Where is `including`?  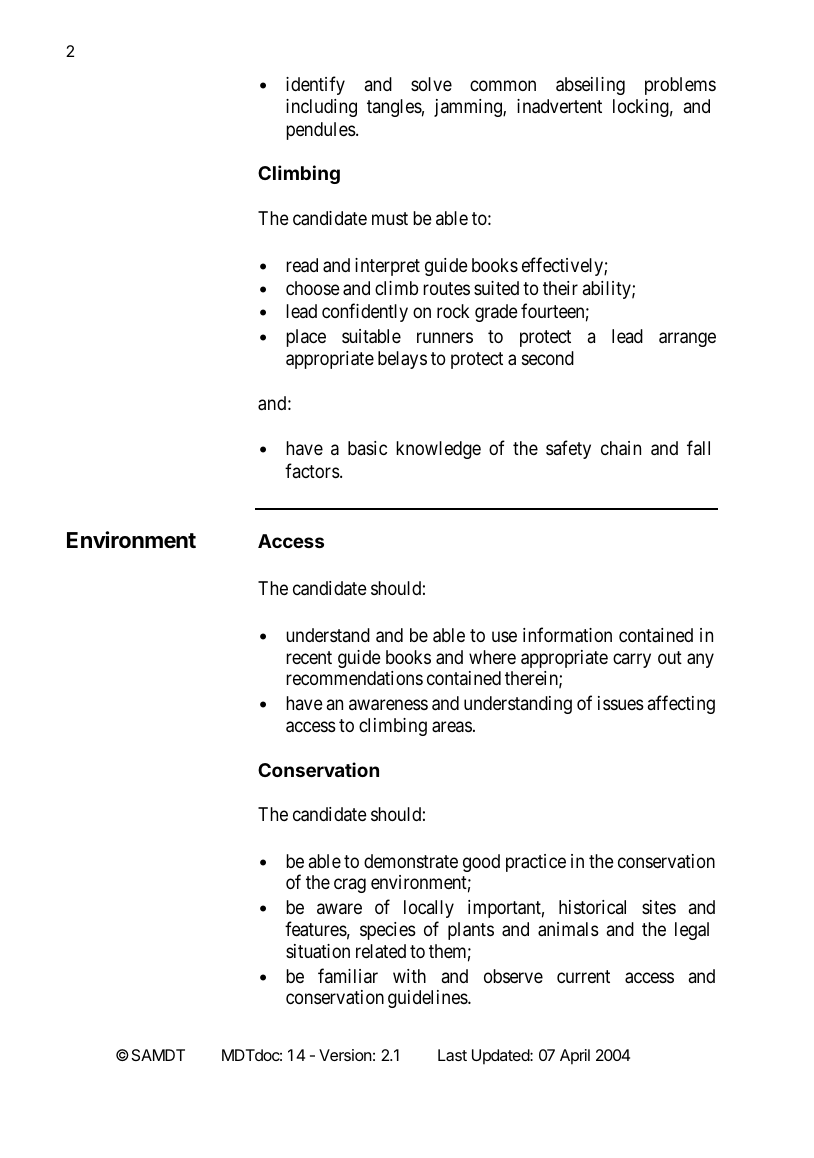 including is located at coordinates (321, 108).
